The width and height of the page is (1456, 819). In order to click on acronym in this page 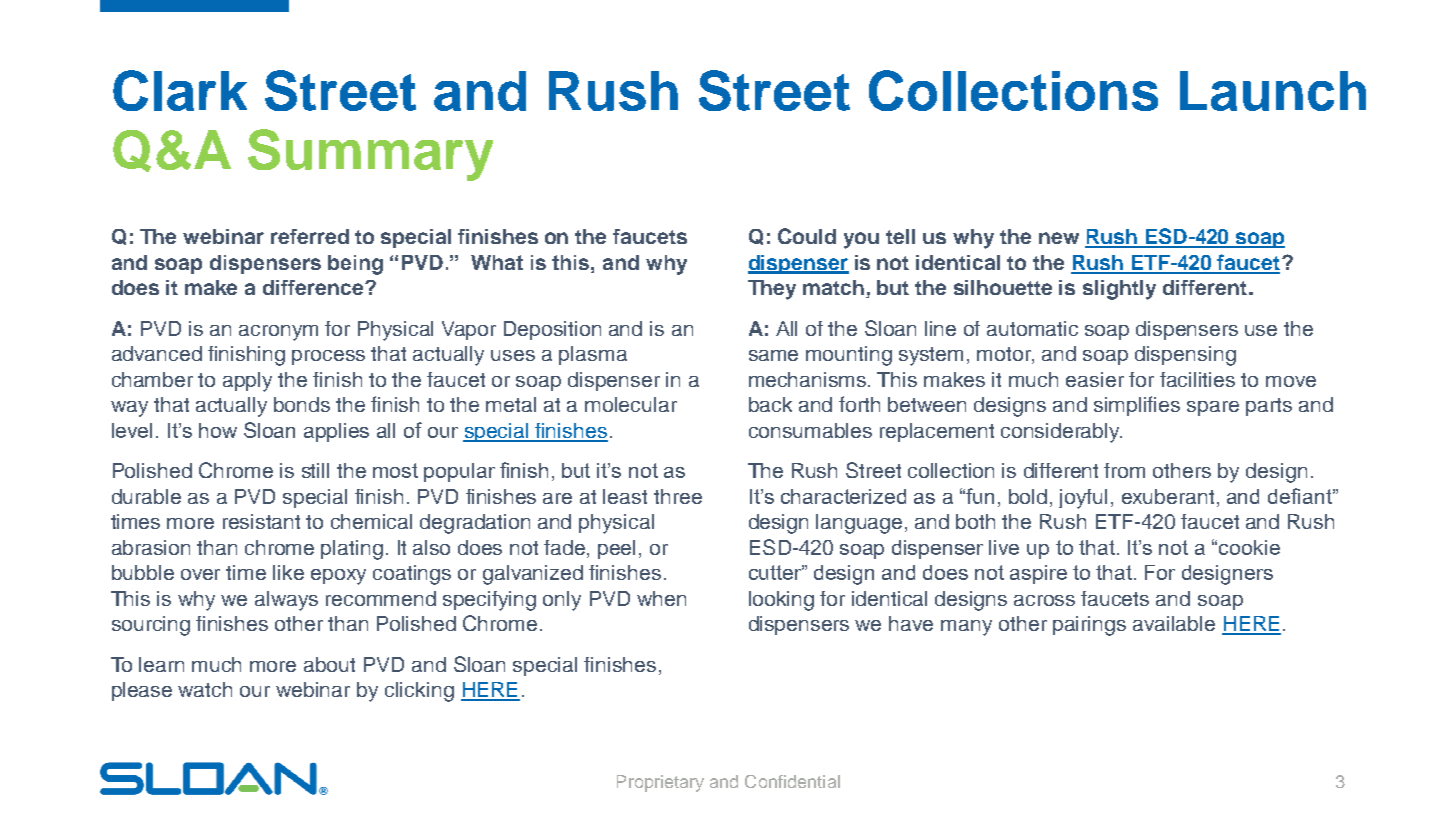, I will do `click(278, 333)`.
